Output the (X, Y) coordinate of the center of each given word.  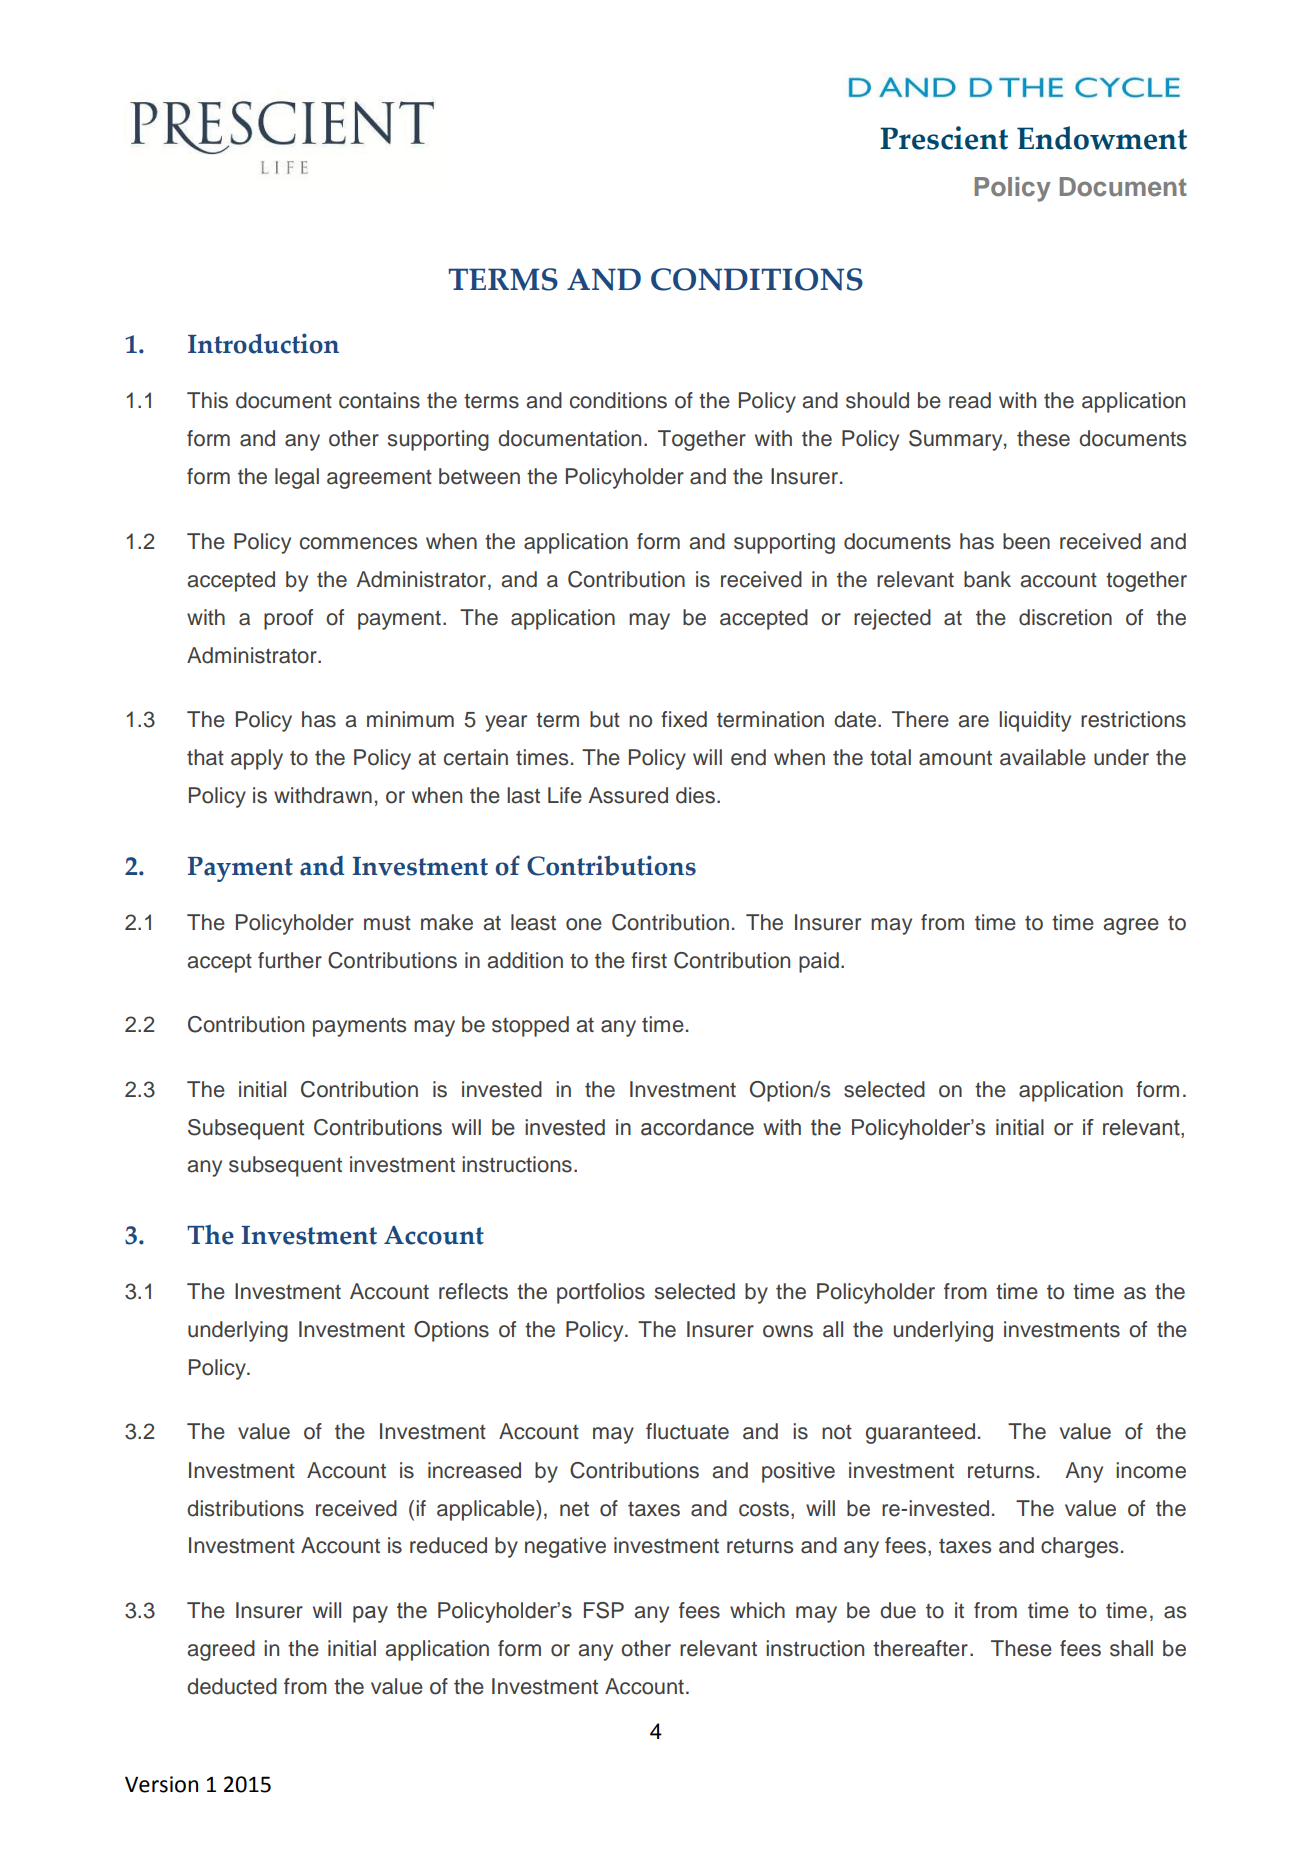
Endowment (1102, 138)
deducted (232, 1686)
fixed (684, 719)
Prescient (944, 138)
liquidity (1035, 721)
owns (788, 1331)
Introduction (263, 343)
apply (257, 759)
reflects (473, 1291)
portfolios (601, 1293)
